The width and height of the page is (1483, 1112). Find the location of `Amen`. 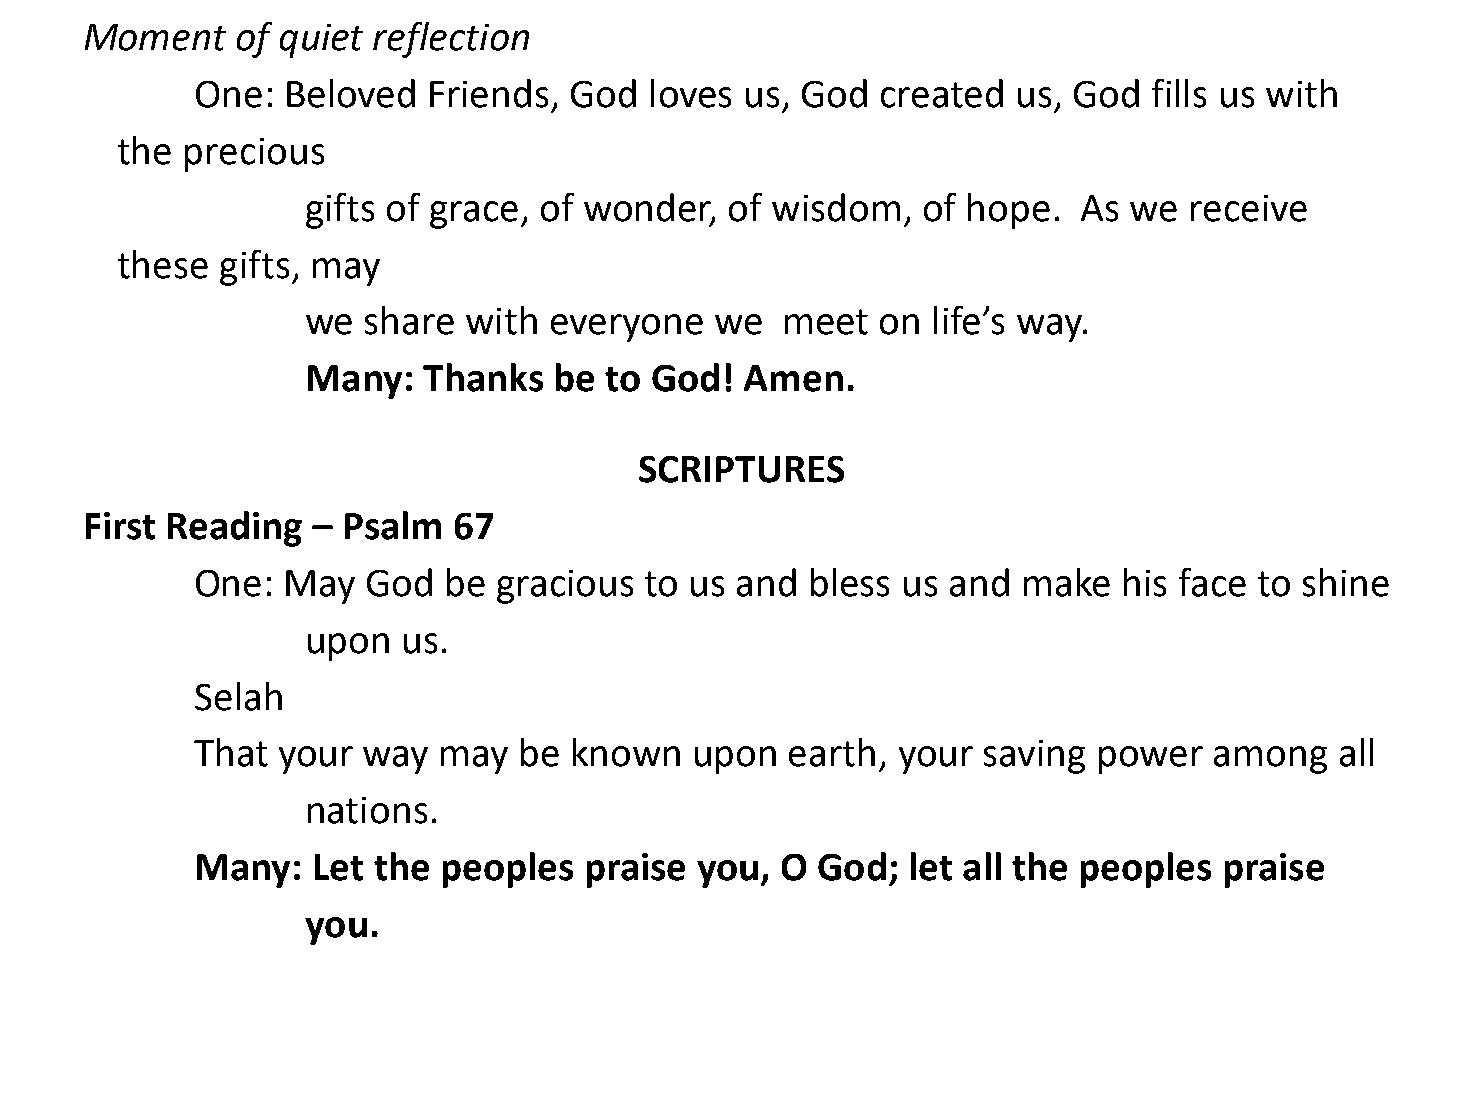

Amen is located at coordinates (793, 378).
